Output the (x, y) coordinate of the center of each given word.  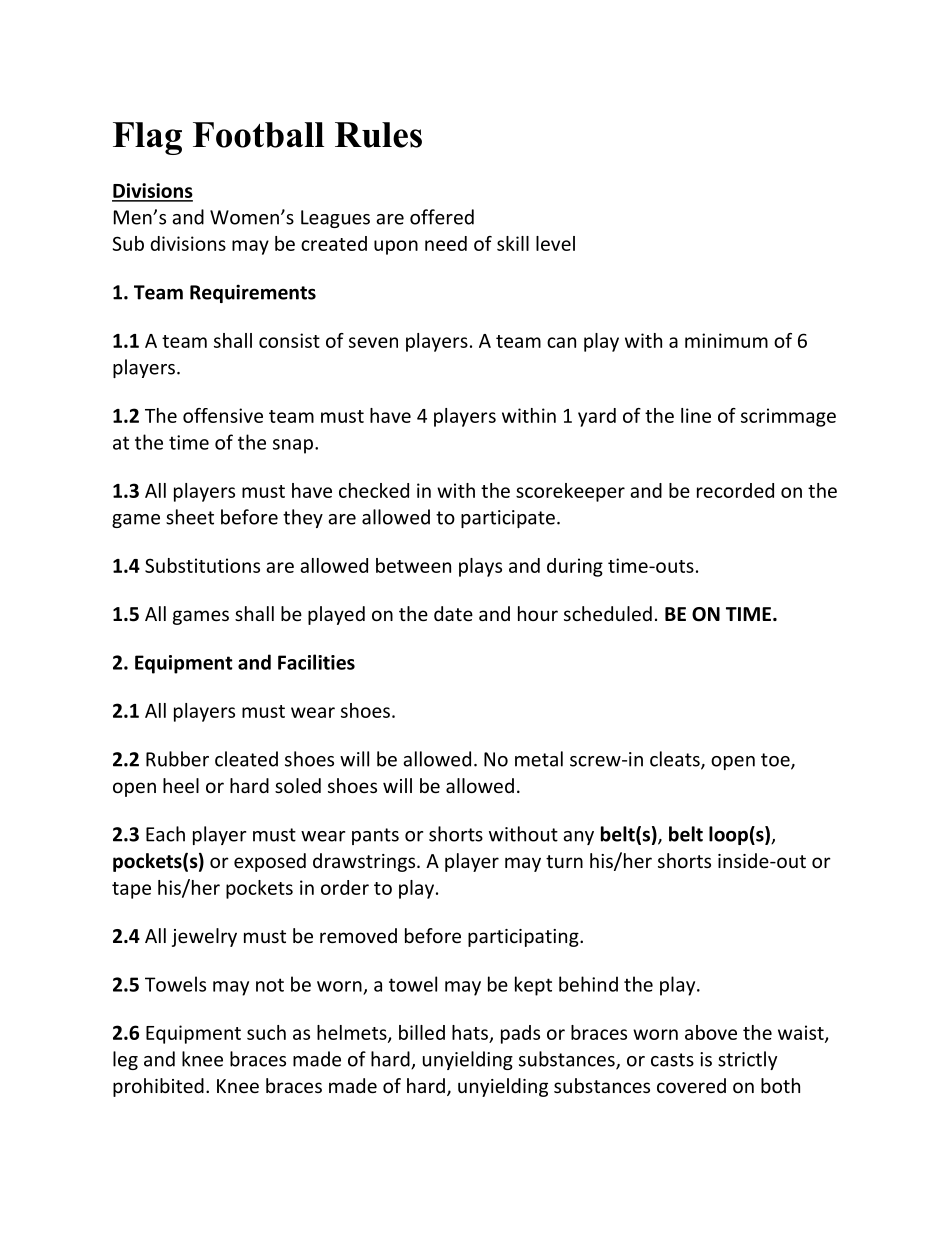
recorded (735, 490)
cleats (676, 760)
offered (442, 217)
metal (539, 759)
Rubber (177, 759)
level (555, 243)
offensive (223, 415)
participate (508, 519)
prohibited (158, 1087)
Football (258, 135)
